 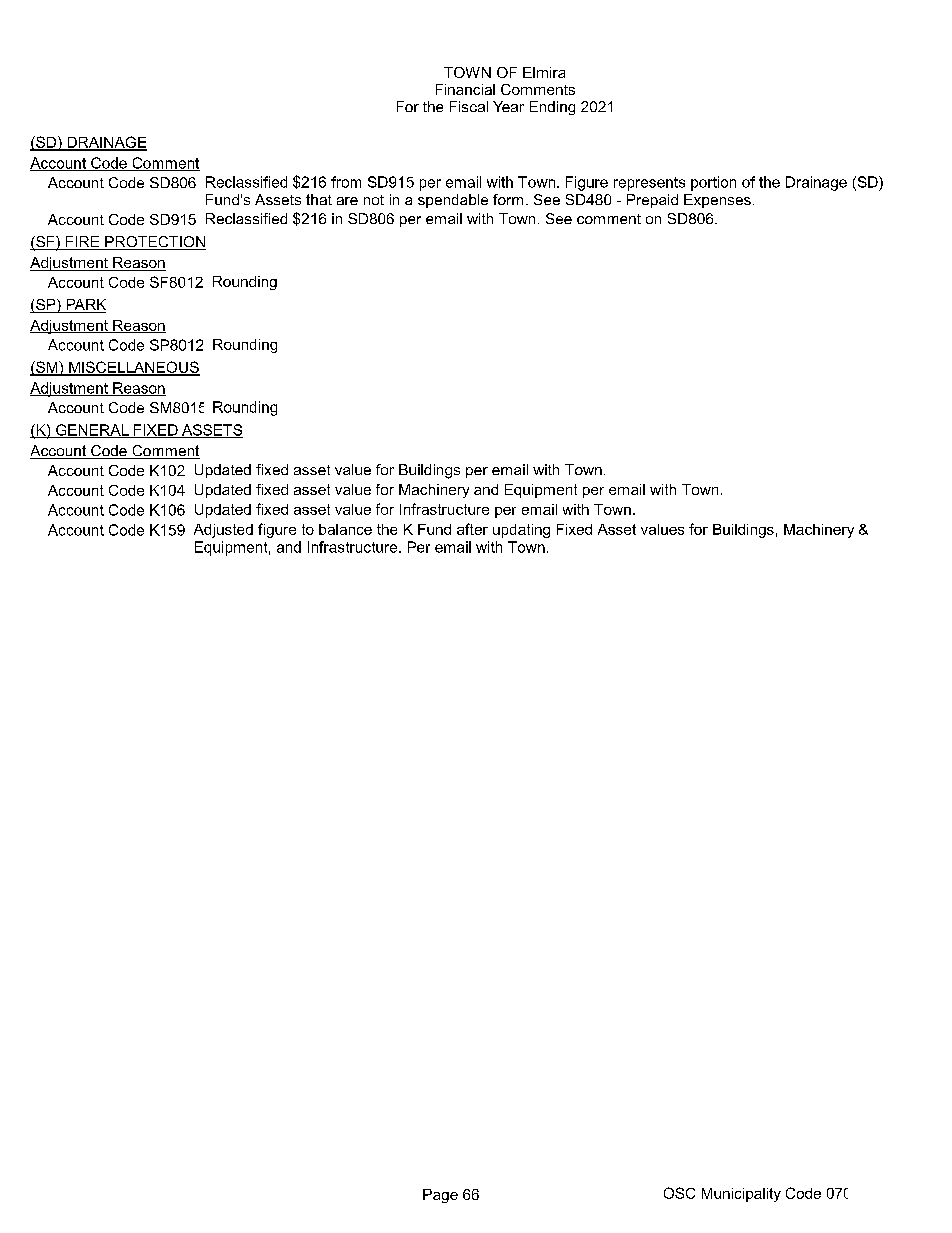 What do you see at coordinates (679, 1193) in the screenshot?
I see `OSC` at bounding box center [679, 1193].
